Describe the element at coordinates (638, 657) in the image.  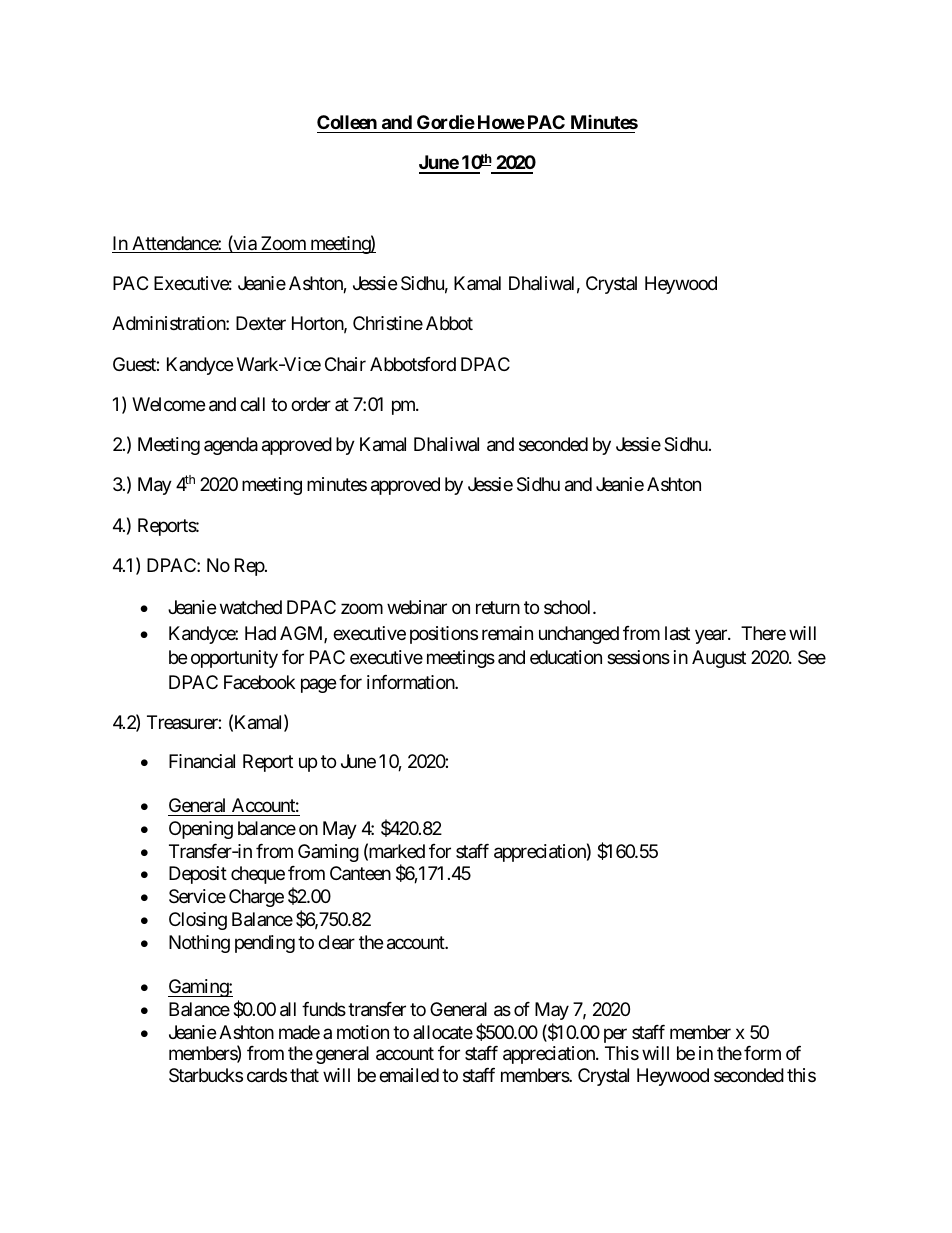
I see `sessions` at that location.
